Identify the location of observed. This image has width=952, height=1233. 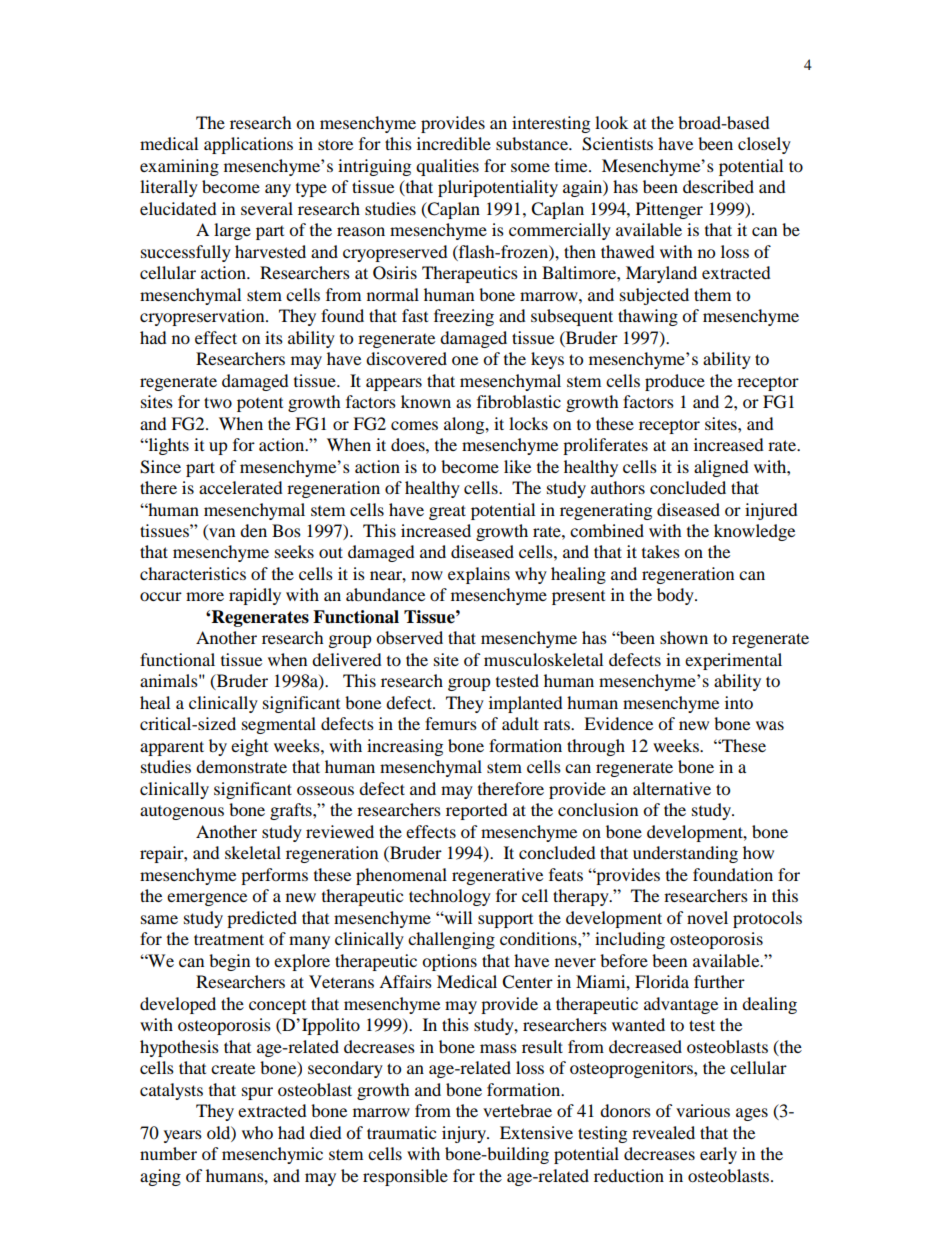
(409, 637).
